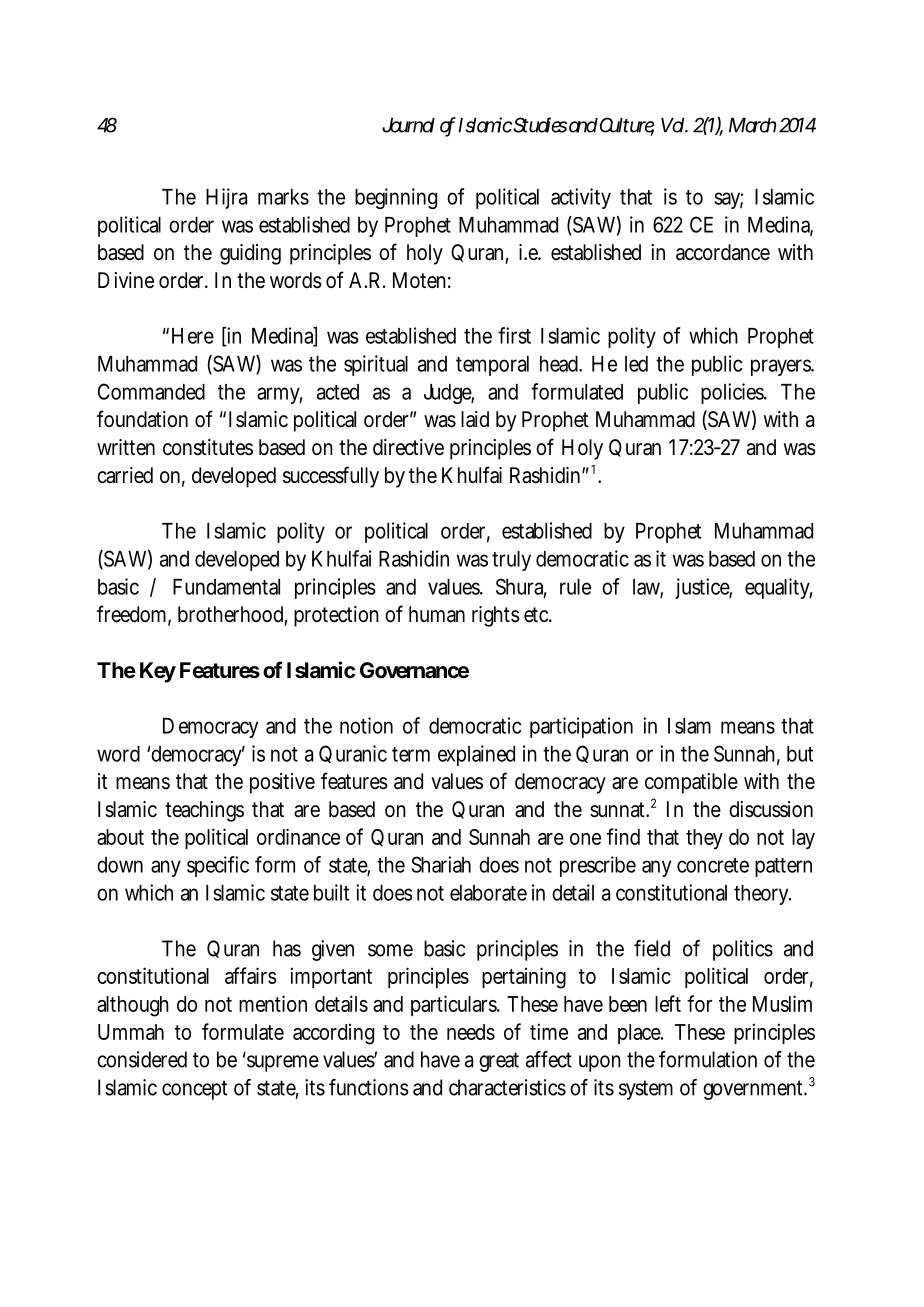 The image size is (924, 1307). What do you see at coordinates (800, 754) in the screenshot?
I see `but` at bounding box center [800, 754].
